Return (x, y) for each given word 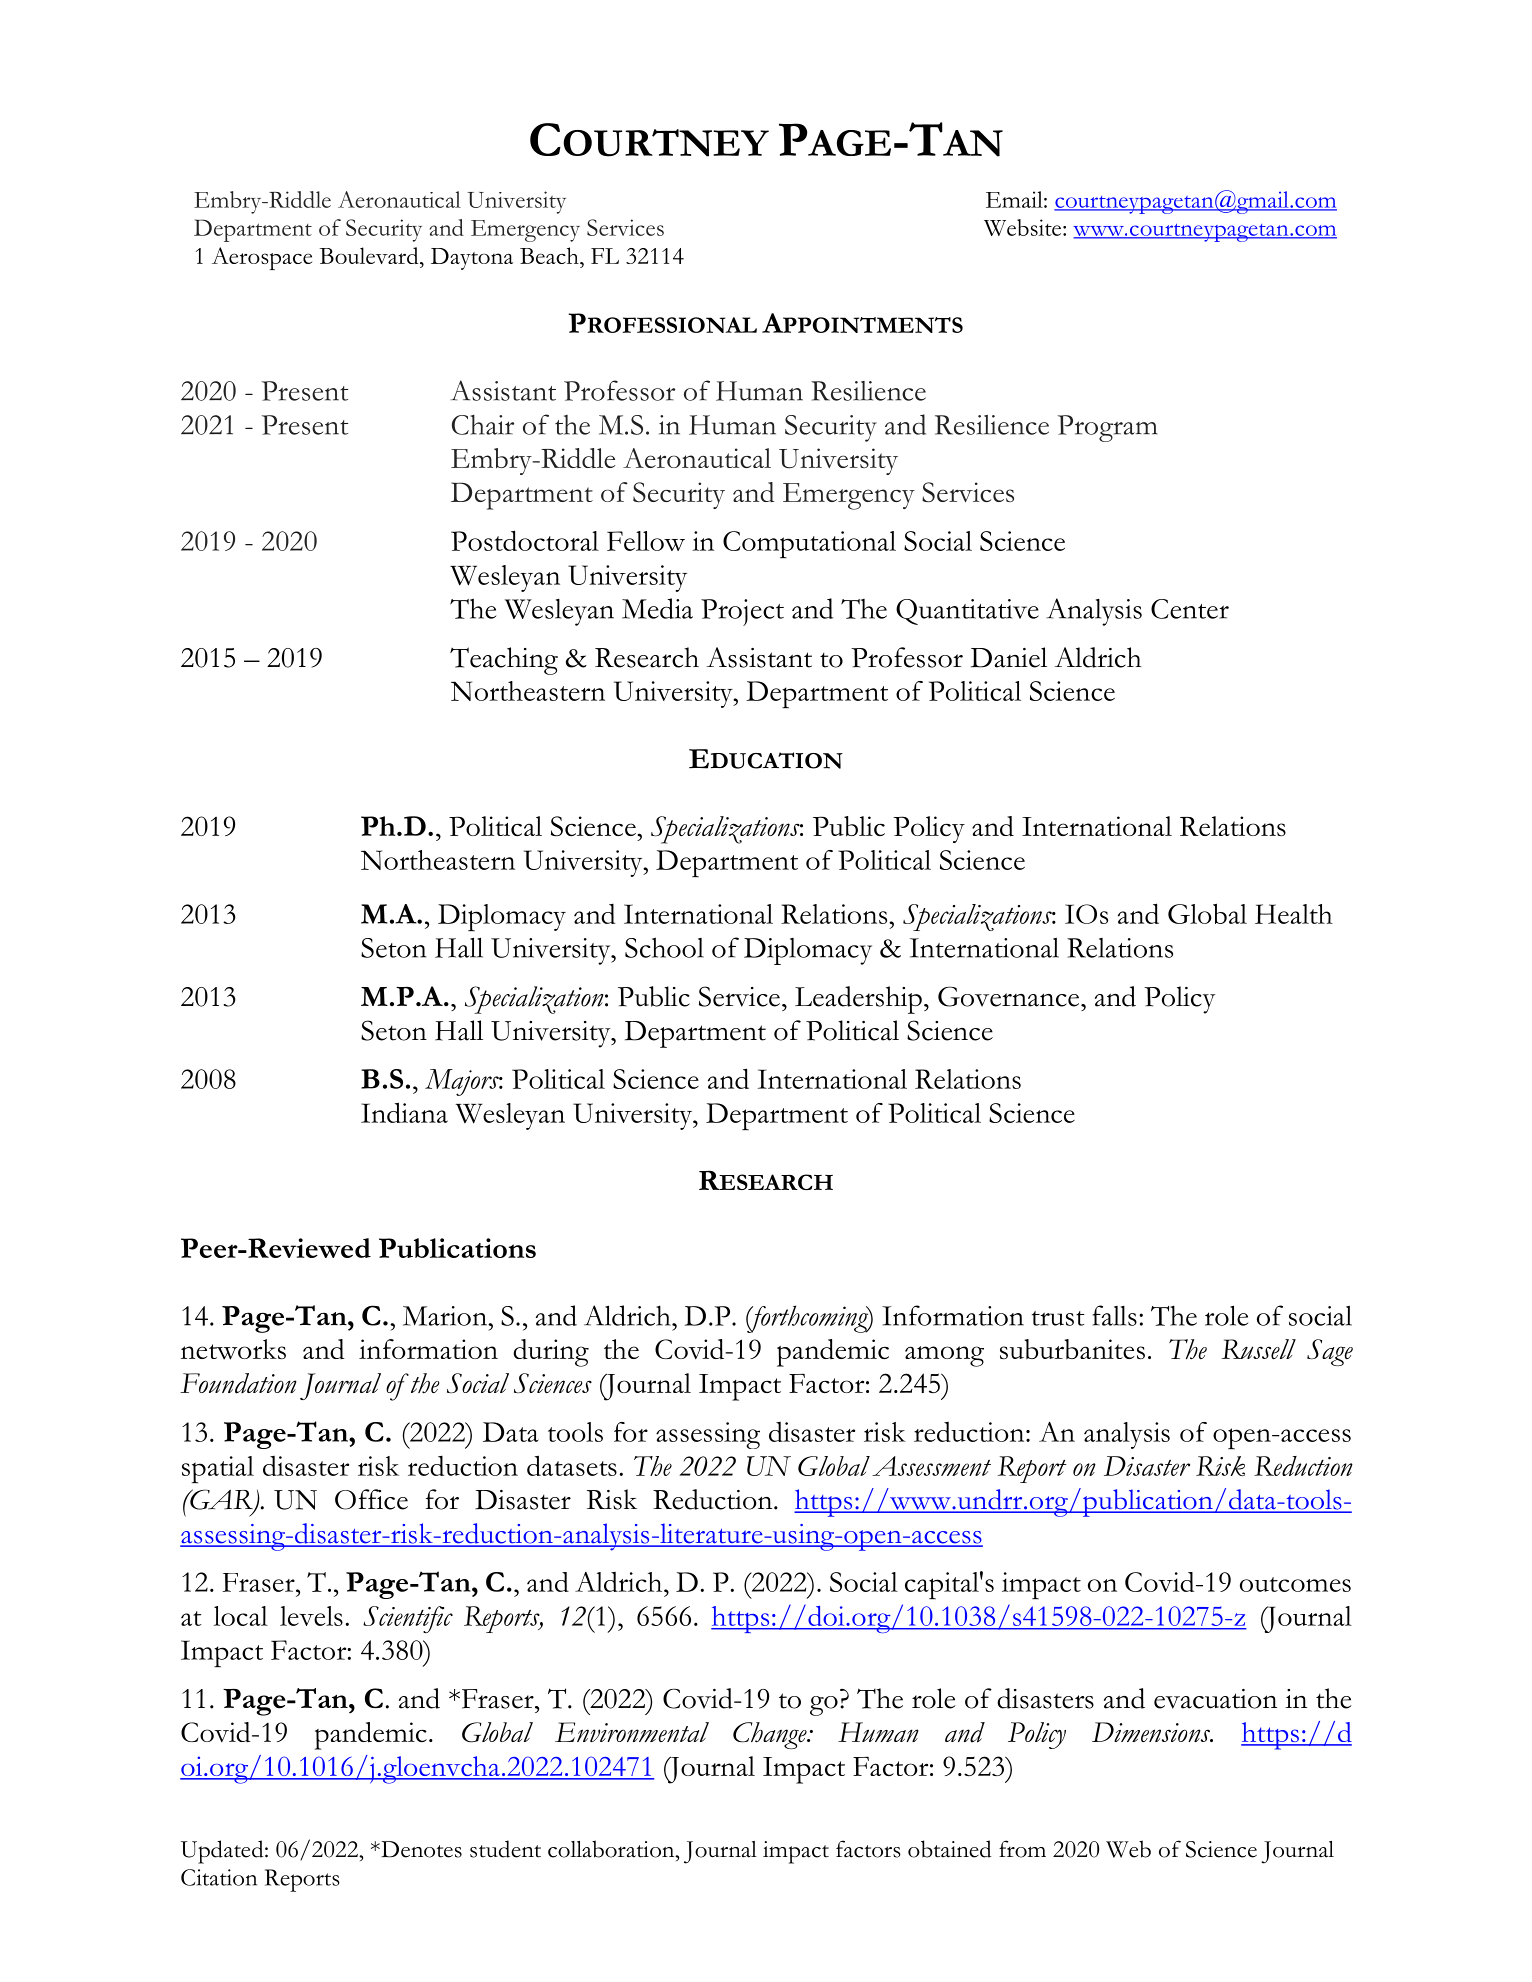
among (944, 1356)
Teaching (504, 661)
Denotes (420, 1849)
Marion (446, 1316)
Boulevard (370, 255)
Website (1024, 227)
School (664, 947)
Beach (550, 255)
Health (1294, 914)
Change (771, 1735)
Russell (1259, 1349)
